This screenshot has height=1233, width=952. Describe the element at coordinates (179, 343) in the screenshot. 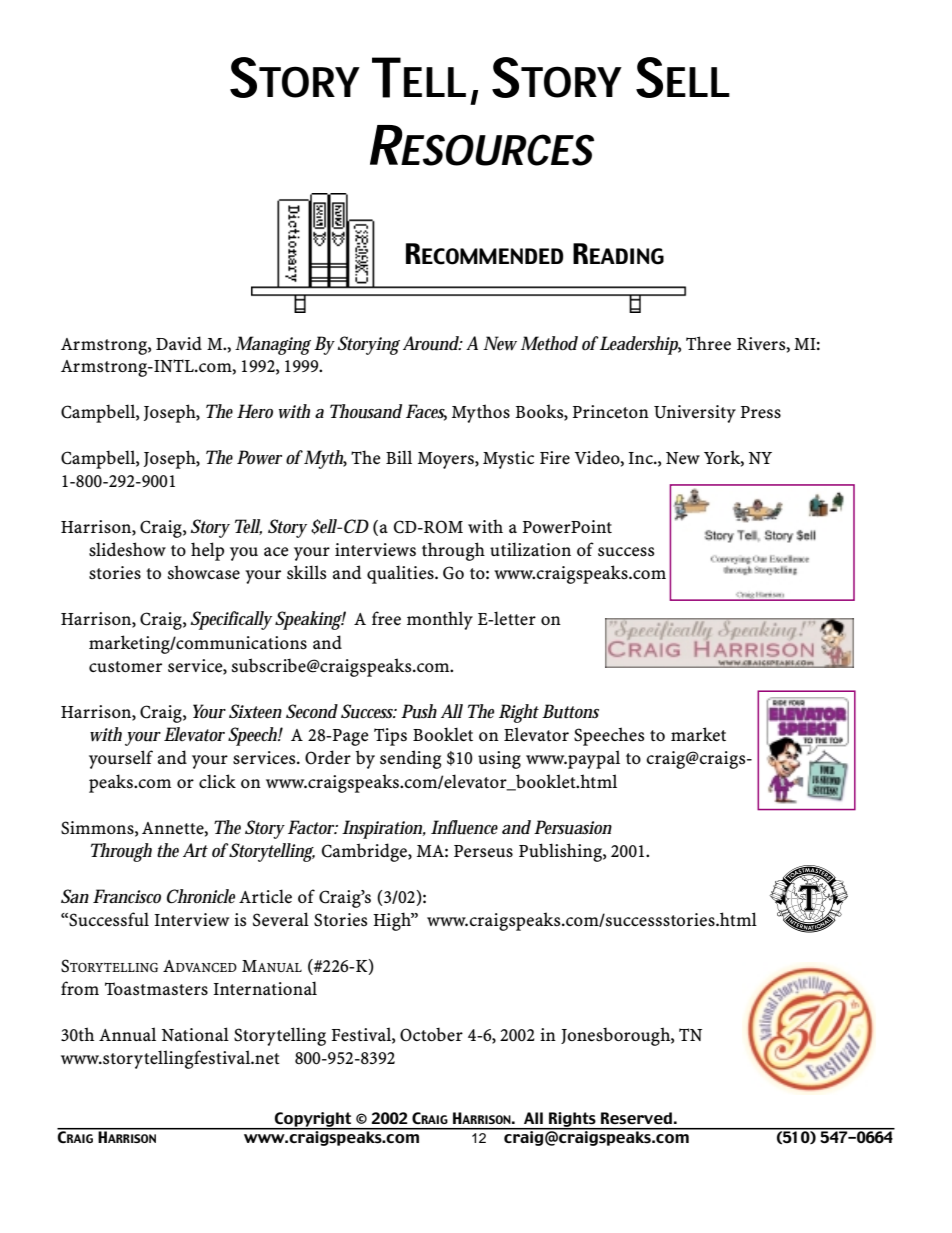

I see `David` at that location.
